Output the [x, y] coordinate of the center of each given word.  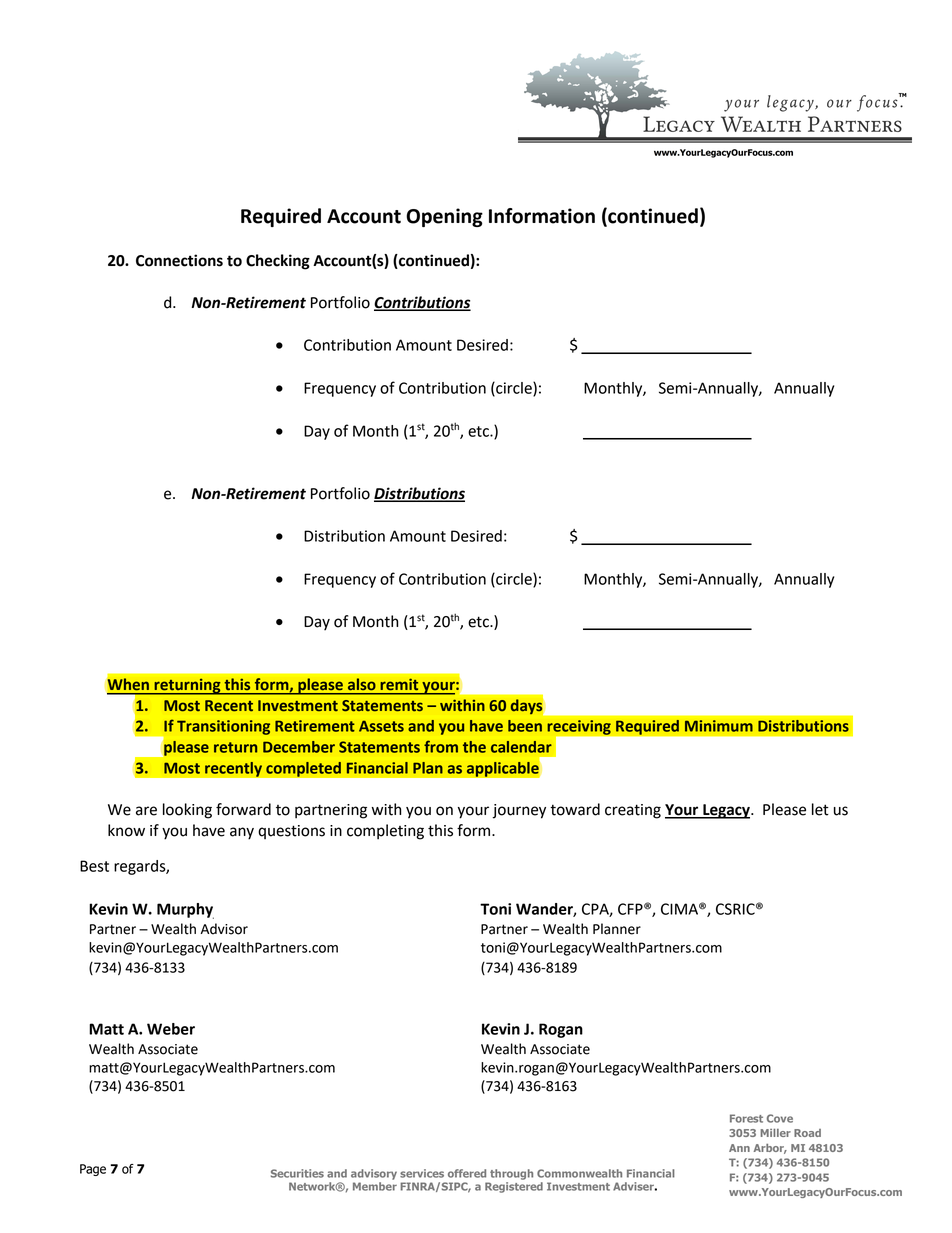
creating [633, 811]
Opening [444, 217]
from [441, 746]
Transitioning [223, 727]
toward [575, 809]
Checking [278, 262]
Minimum [719, 726]
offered [467, 1173]
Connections [179, 260]
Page [93, 1170]
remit [399, 684]
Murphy [185, 911]
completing [385, 832]
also [362, 684]
